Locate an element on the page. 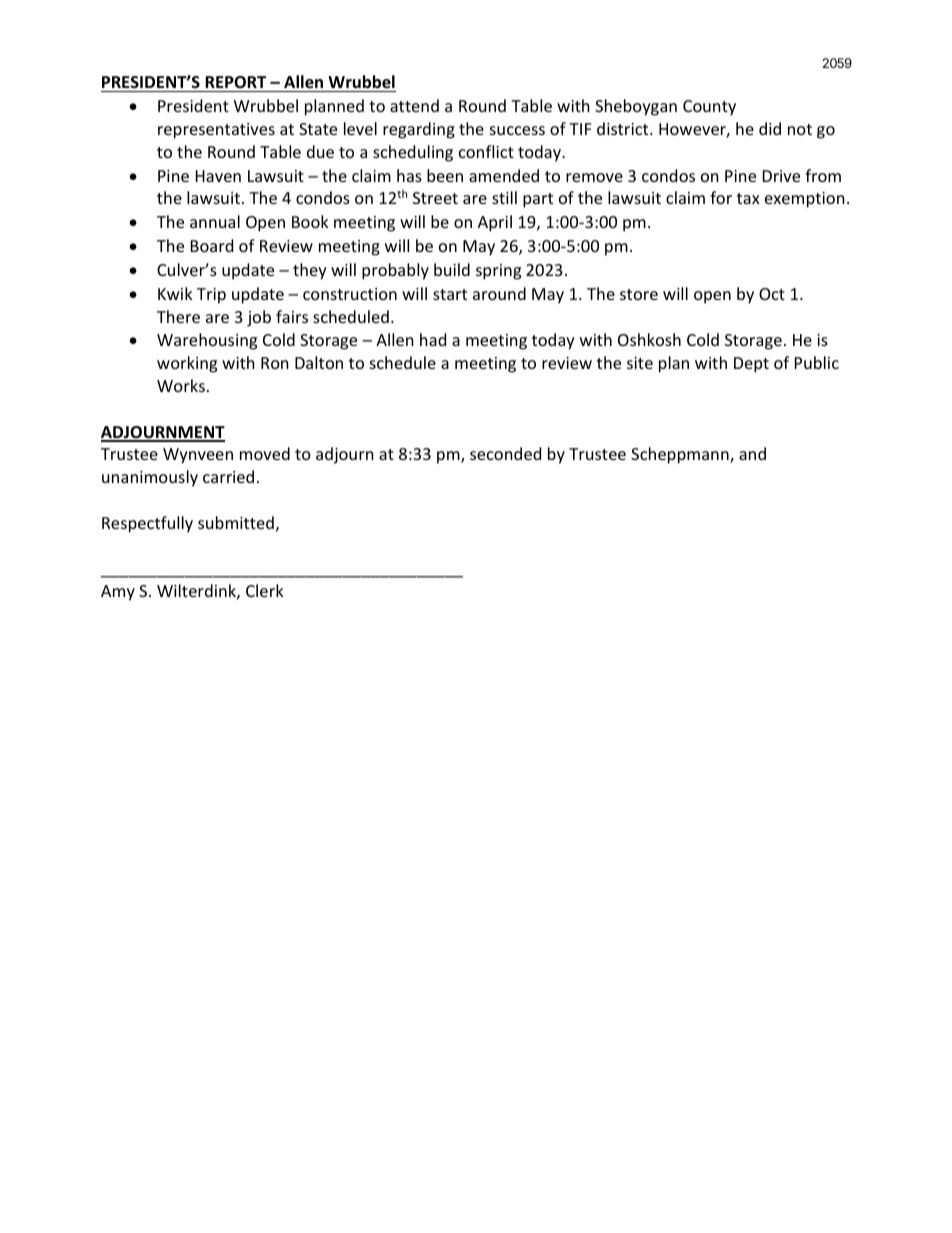  Dept is located at coordinates (751, 365).
